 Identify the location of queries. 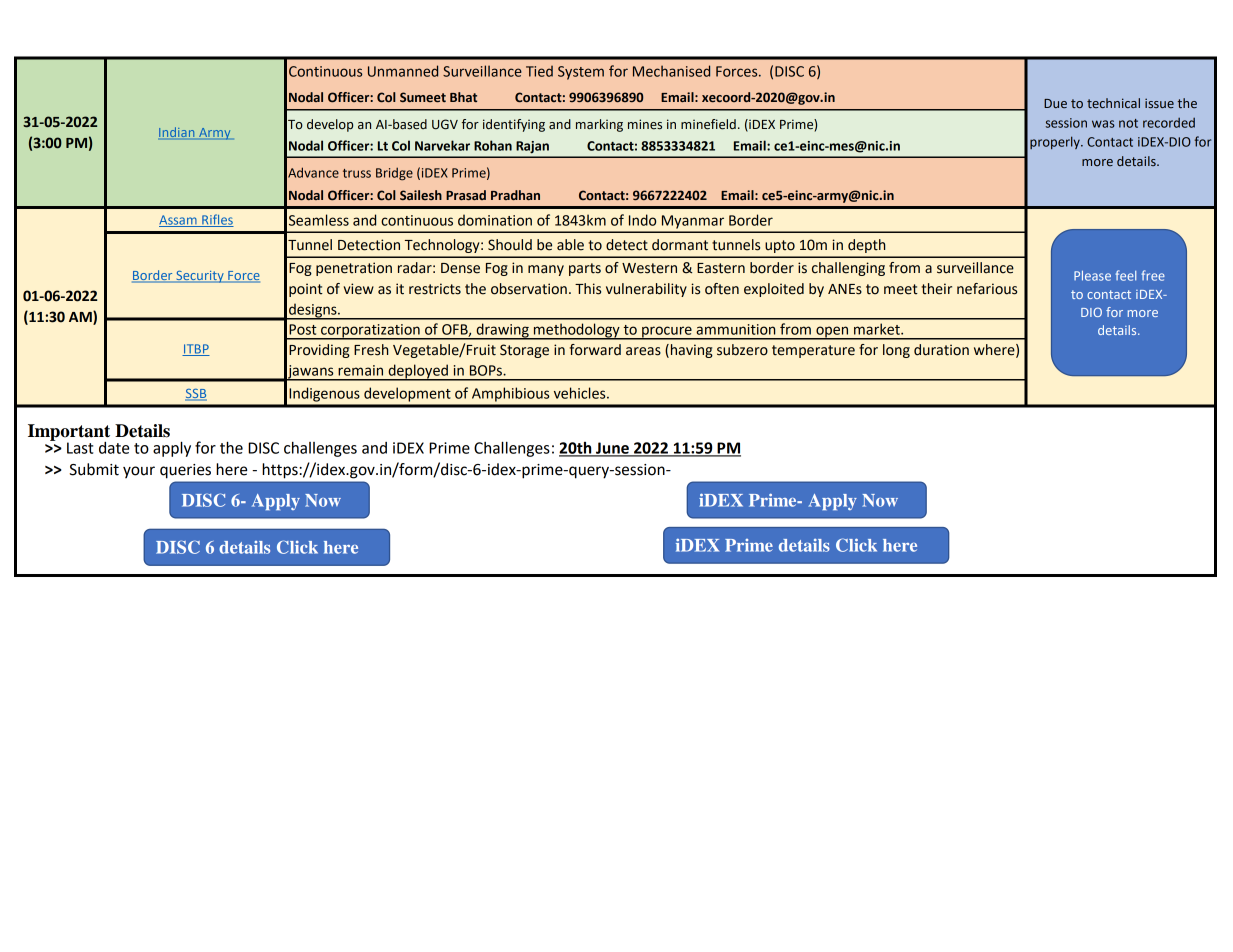
(185, 471).
